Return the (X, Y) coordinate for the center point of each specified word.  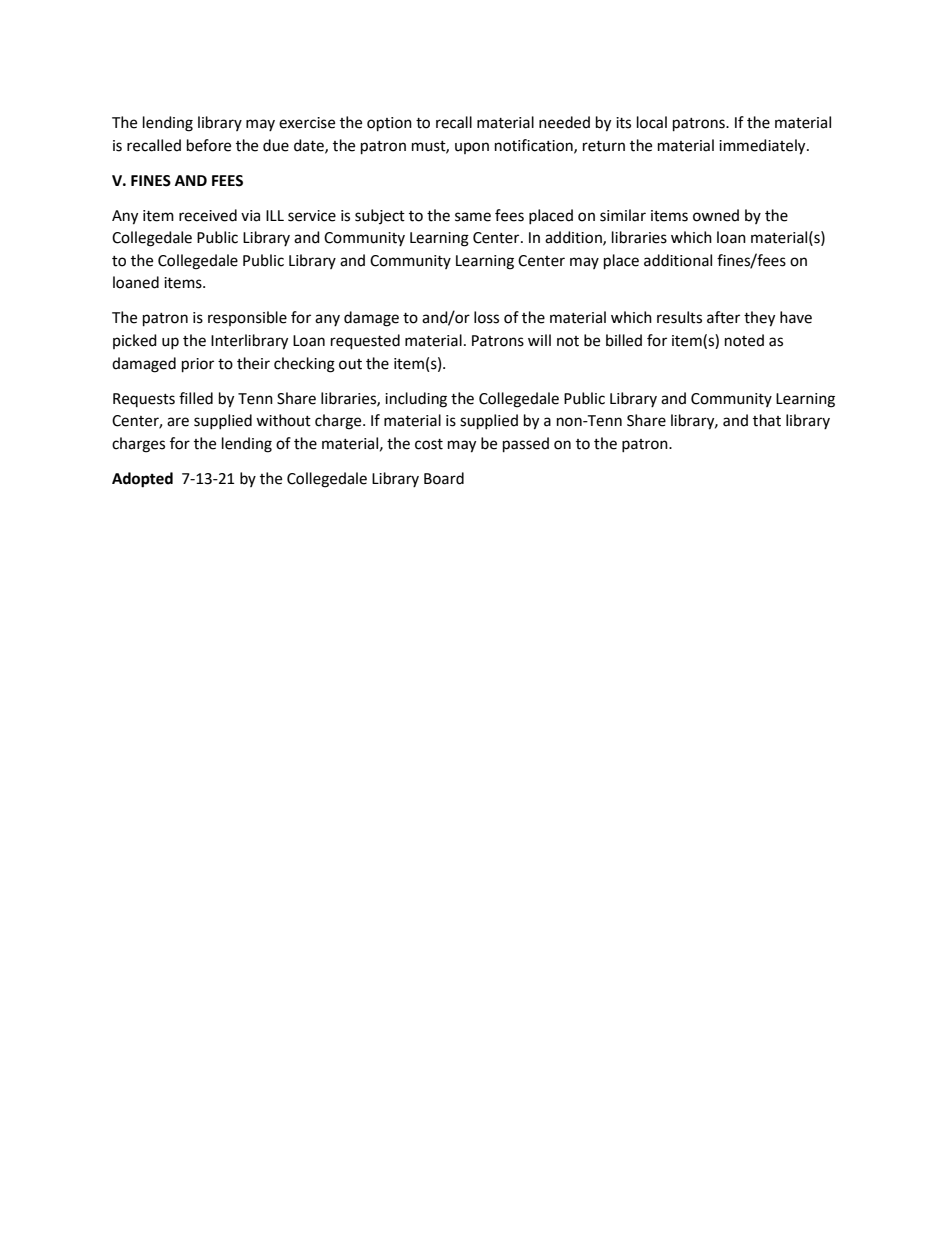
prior (198, 365)
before (209, 145)
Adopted (142, 480)
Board (444, 478)
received (208, 215)
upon (472, 148)
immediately (763, 147)
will (539, 340)
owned (716, 215)
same (473, 217)
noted (744, 340)
